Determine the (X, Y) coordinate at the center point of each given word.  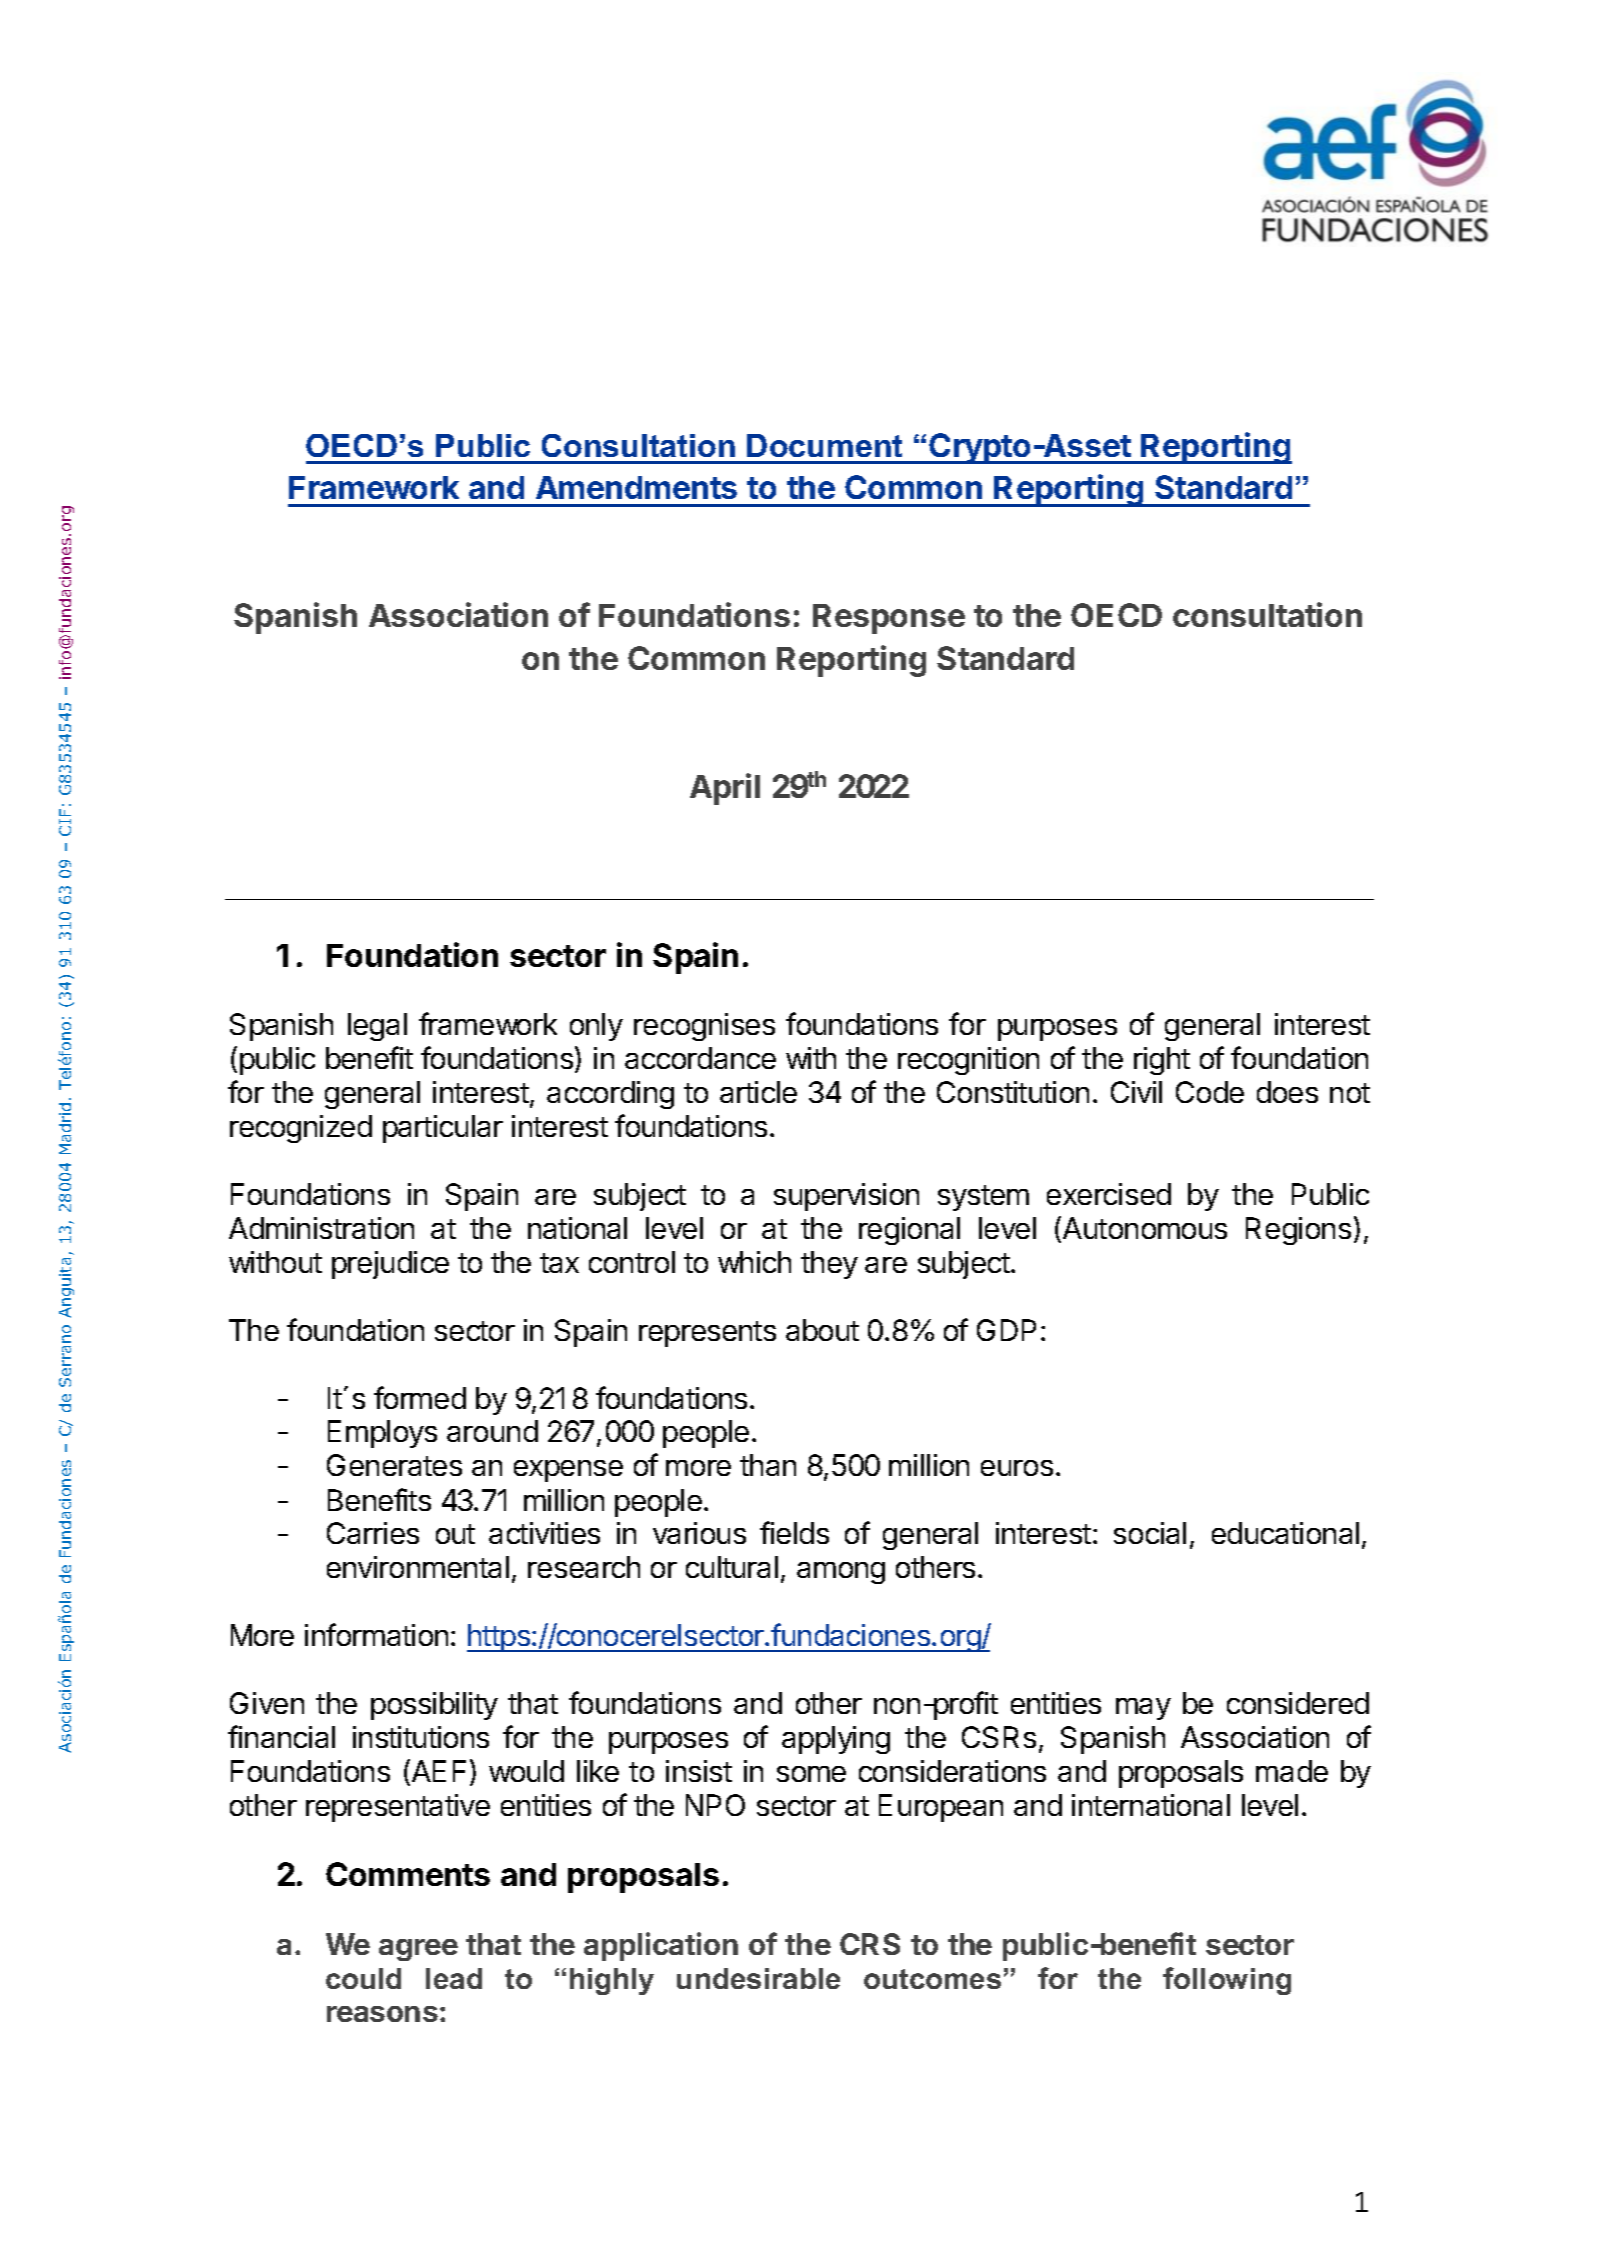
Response (889, 619)
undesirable (758, 1978)
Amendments (636, 487)
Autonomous (1145, 1228)
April (725, 789)
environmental (418, 1567)
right (1162, 1061)
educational (1285, 1533)
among (841, 1573)
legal (377, 1027)
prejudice (390, 1265)
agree (418, 1950)
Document (824, 445)
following (1227, 1981)
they (829, 1265)
